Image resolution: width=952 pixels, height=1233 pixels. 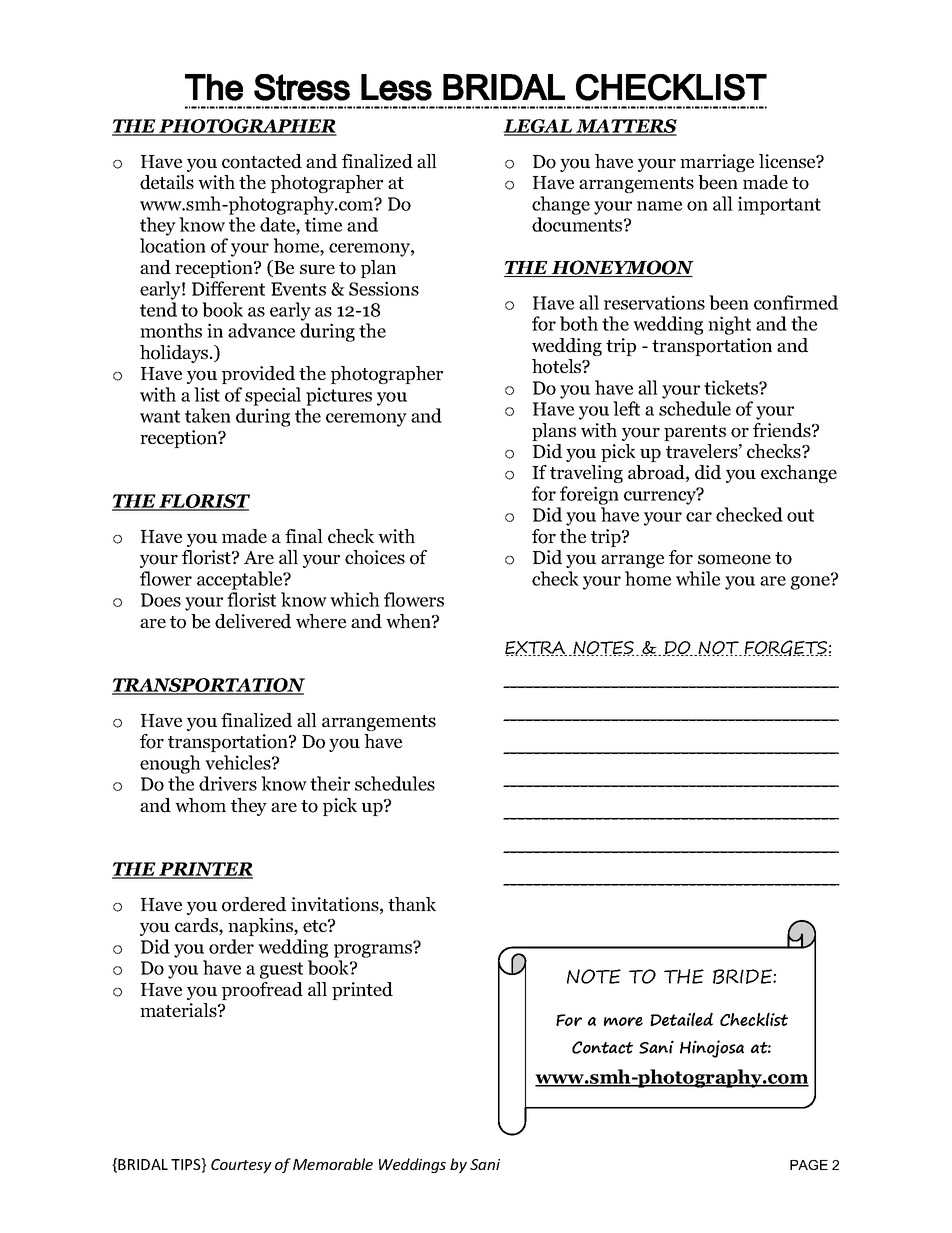 What do you see at coordinates (743, 976) in the page?
I see `BRIDE` at bounding box center [743, 976].
